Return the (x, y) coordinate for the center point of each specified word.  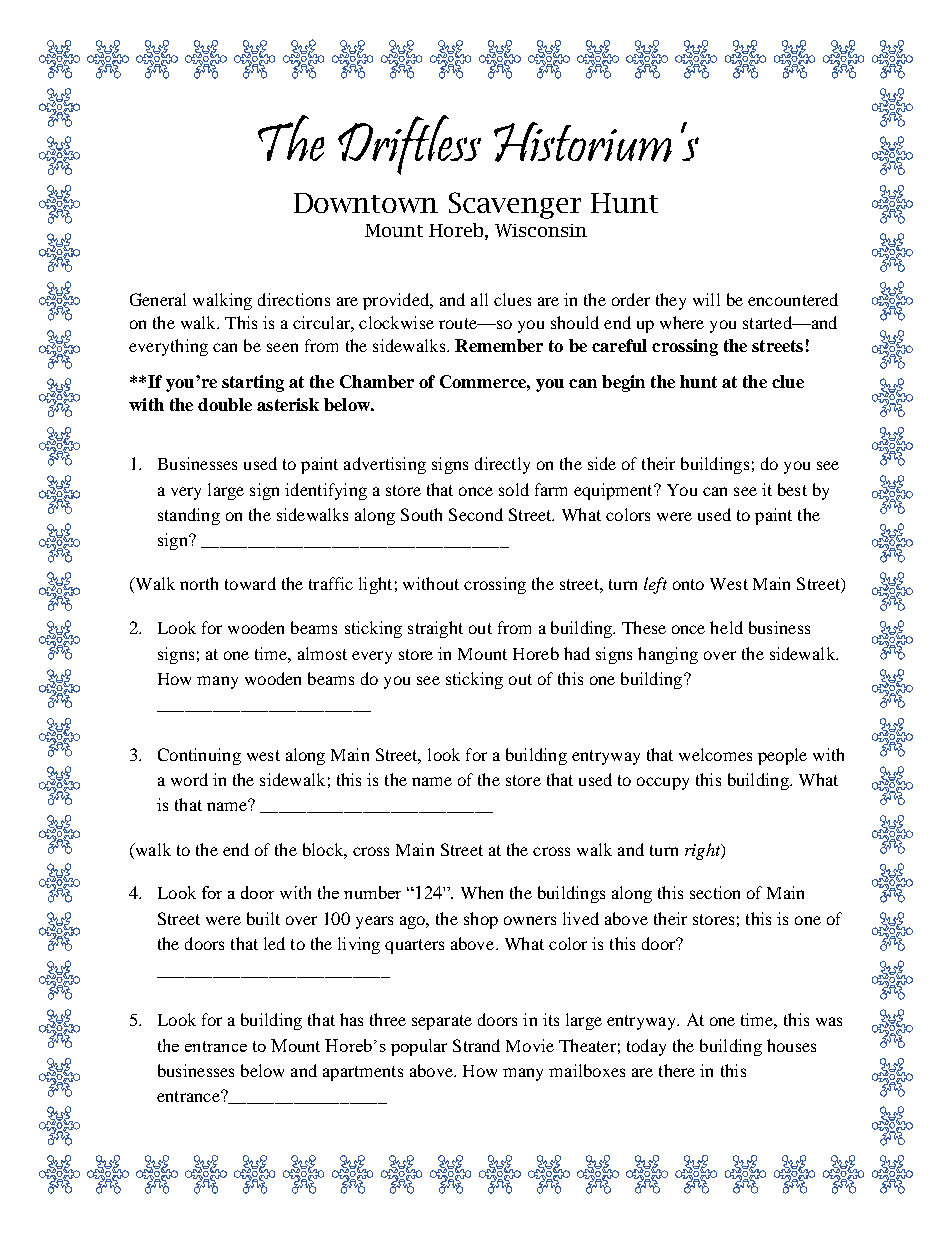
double (225, 404)
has (351, 1019)
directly (502, 465)
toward (250, 583)
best (792, 489)
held (726, 627)
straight (435, 629)
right (704, 851)
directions (294, 299)
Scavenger (515, 205)
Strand (476, 1045)
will (706, 299)
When (482, 892)
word (189, 779)
